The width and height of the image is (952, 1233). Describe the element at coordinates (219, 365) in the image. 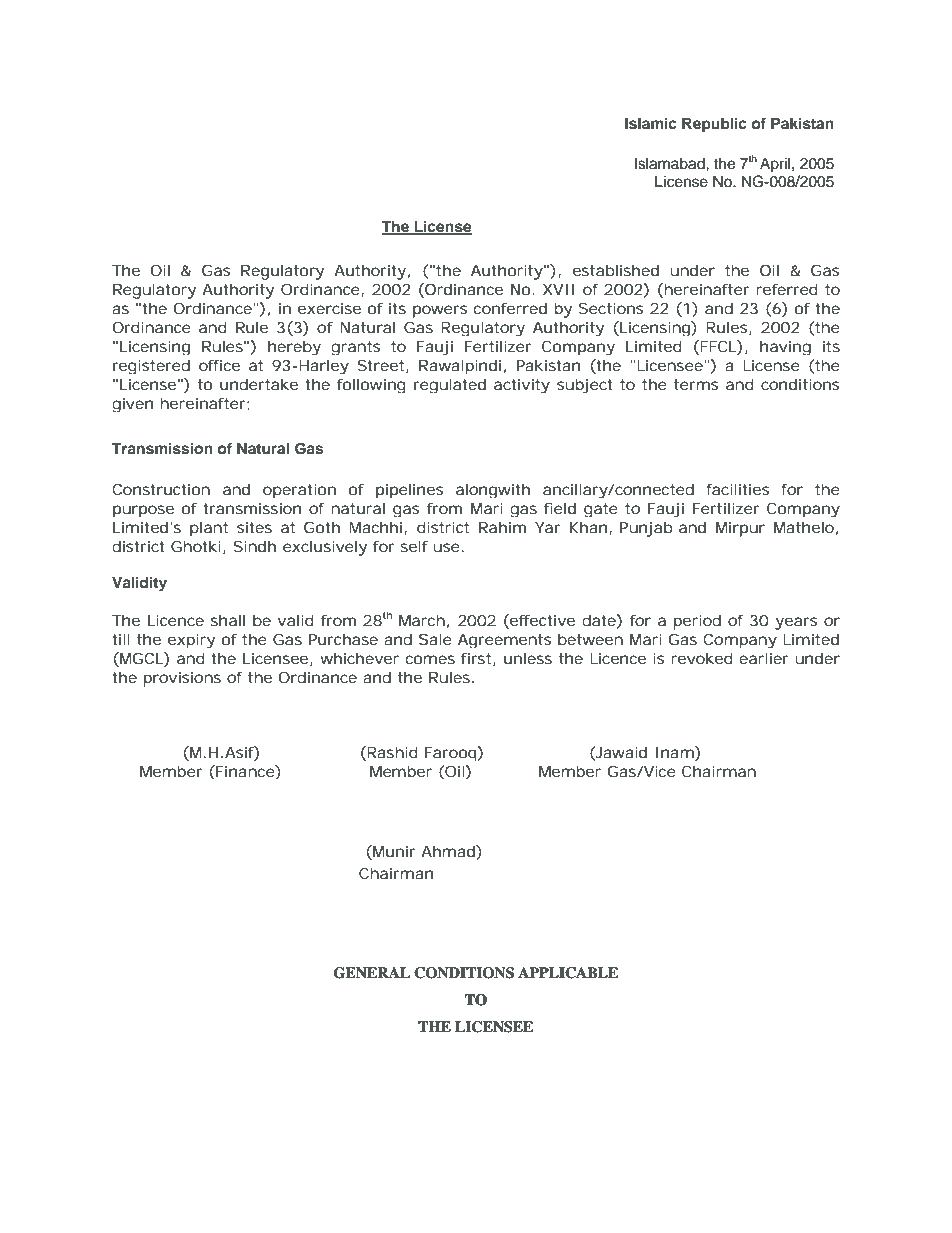

I see `office` at that location.
